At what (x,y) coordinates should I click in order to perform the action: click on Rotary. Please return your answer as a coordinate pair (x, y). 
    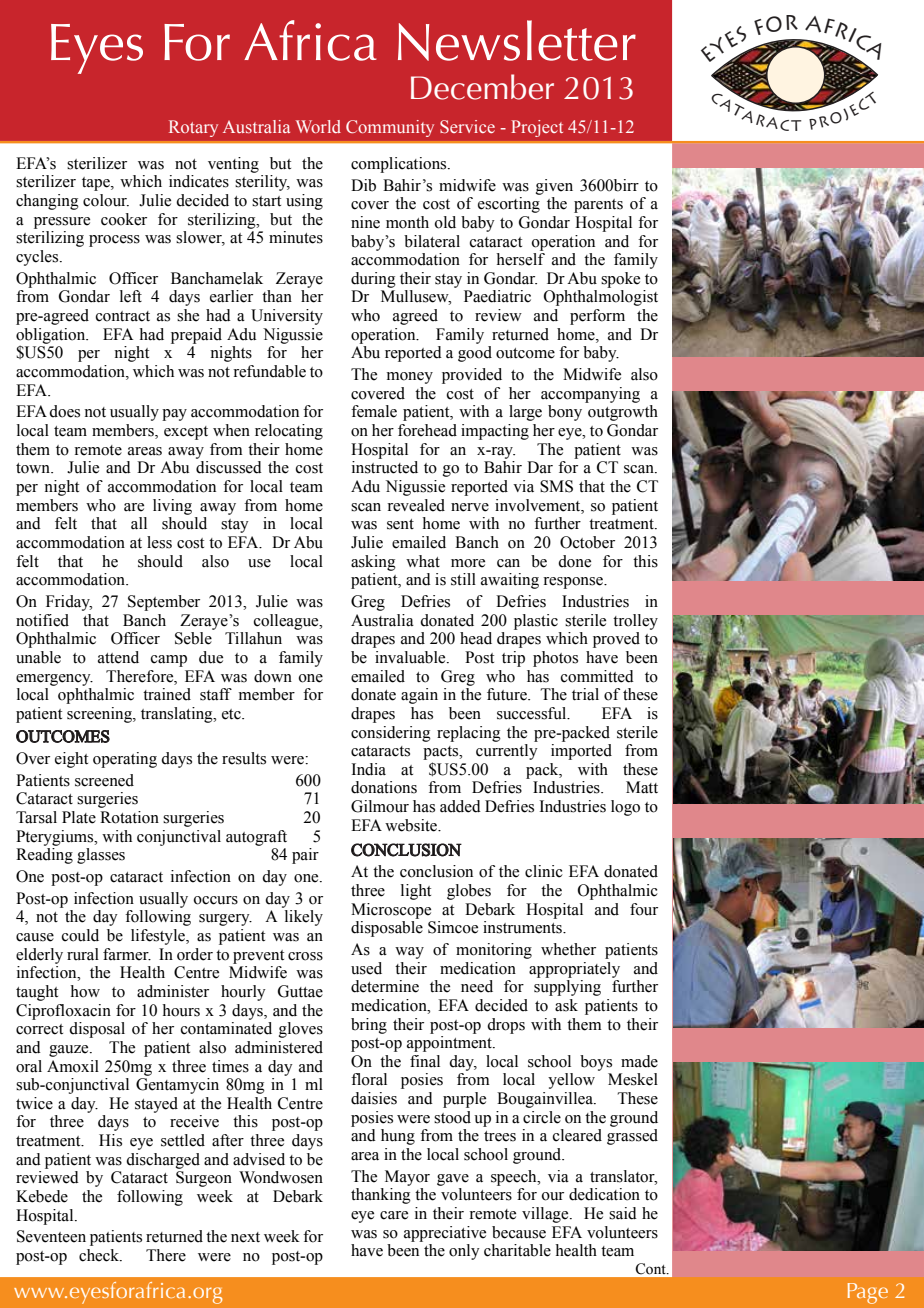
    Looking at the image, I should click on (193, 128).
